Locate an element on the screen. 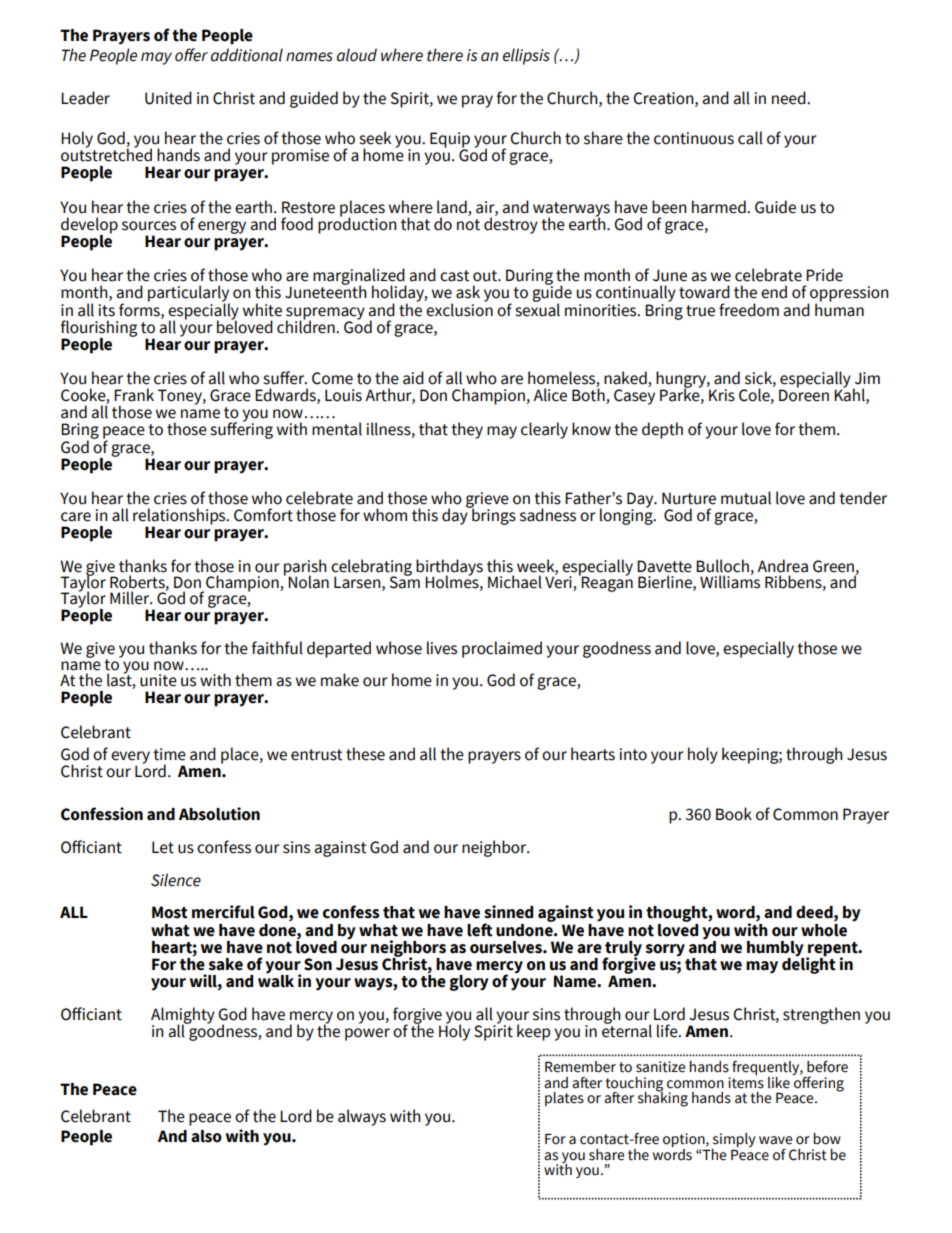  birthdays is located at coordinates (449, 568).
